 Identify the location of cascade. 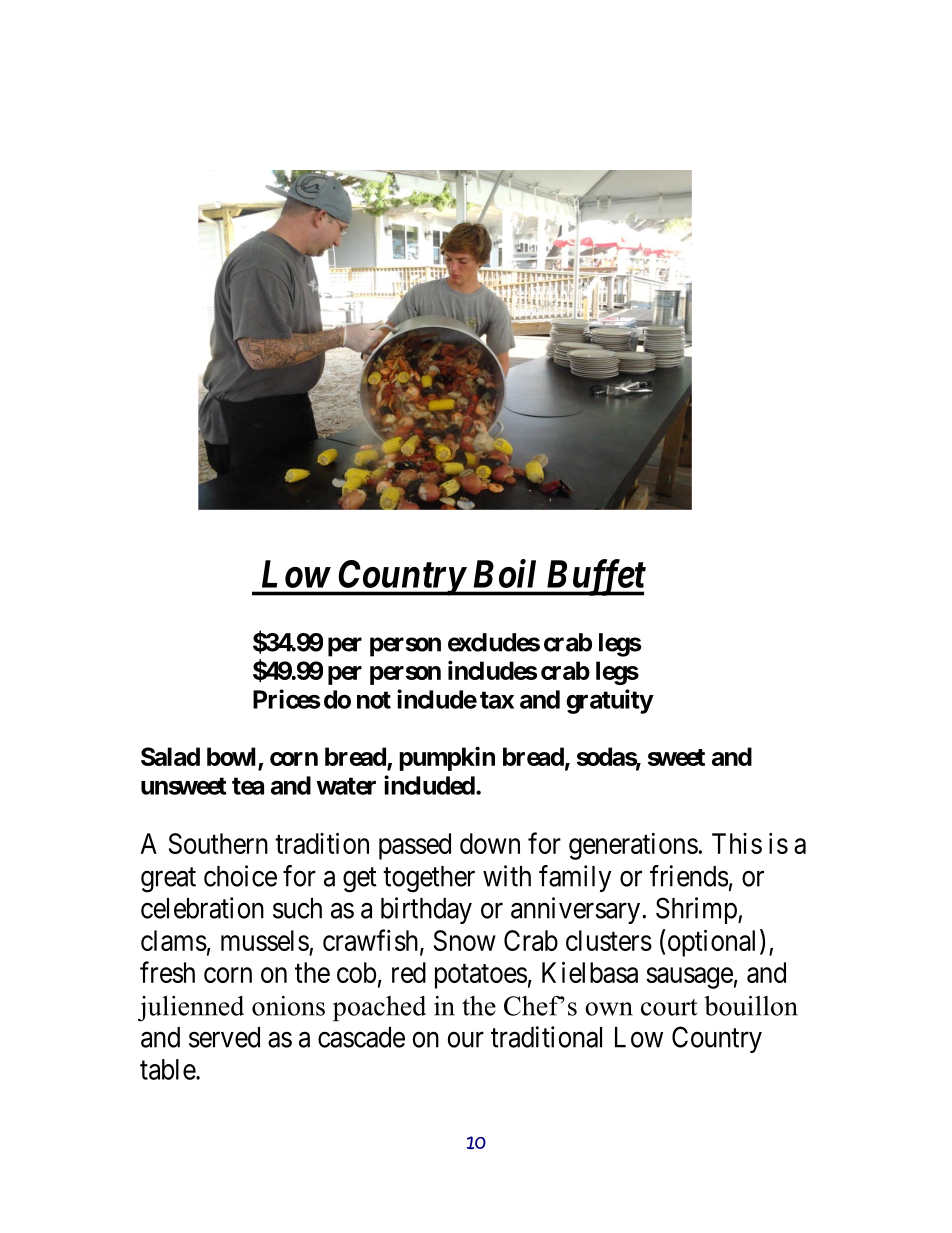
(361, 1037).
